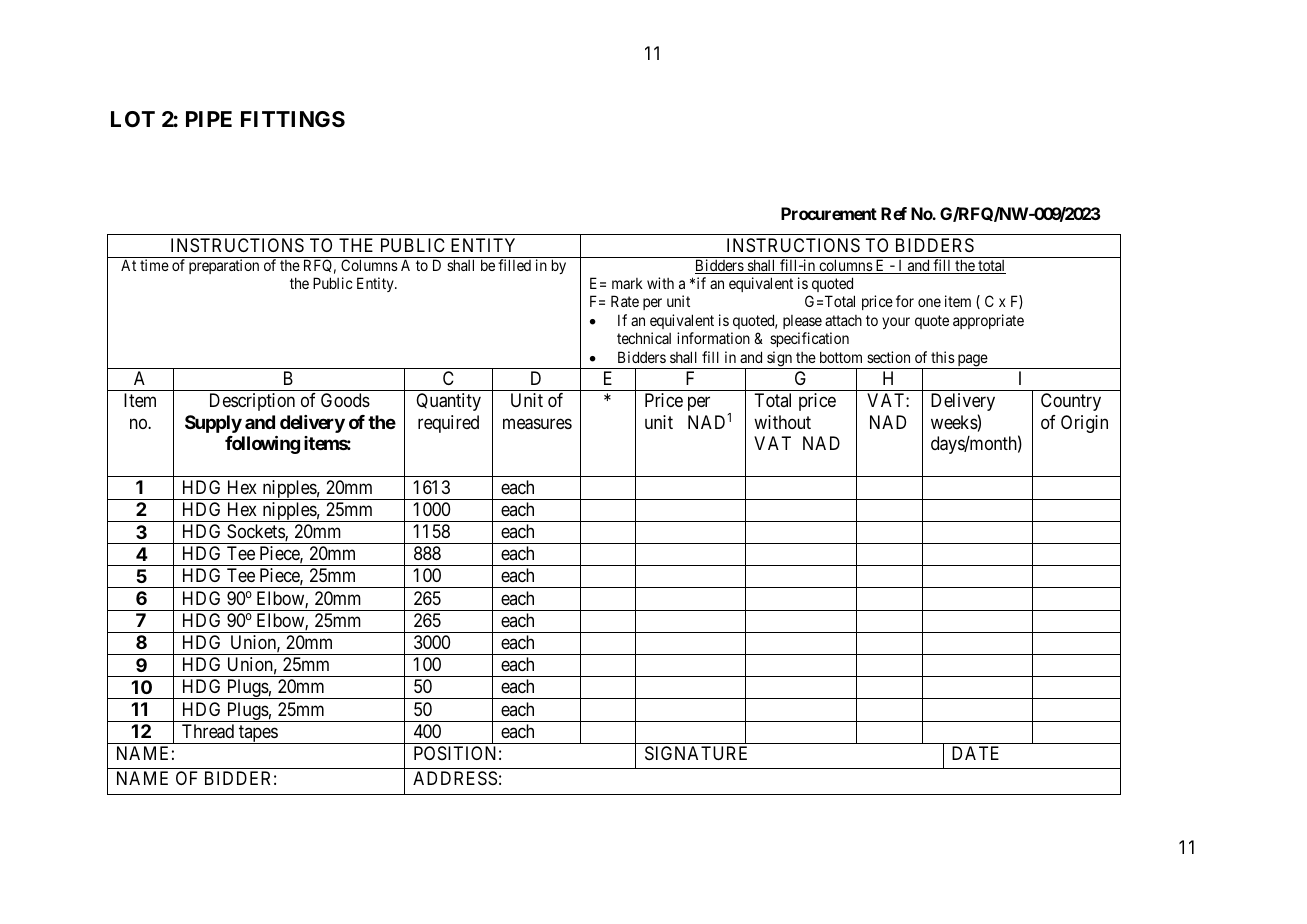 The image size is (1307, 924). I want to click on Ref, so click(894, 213).
